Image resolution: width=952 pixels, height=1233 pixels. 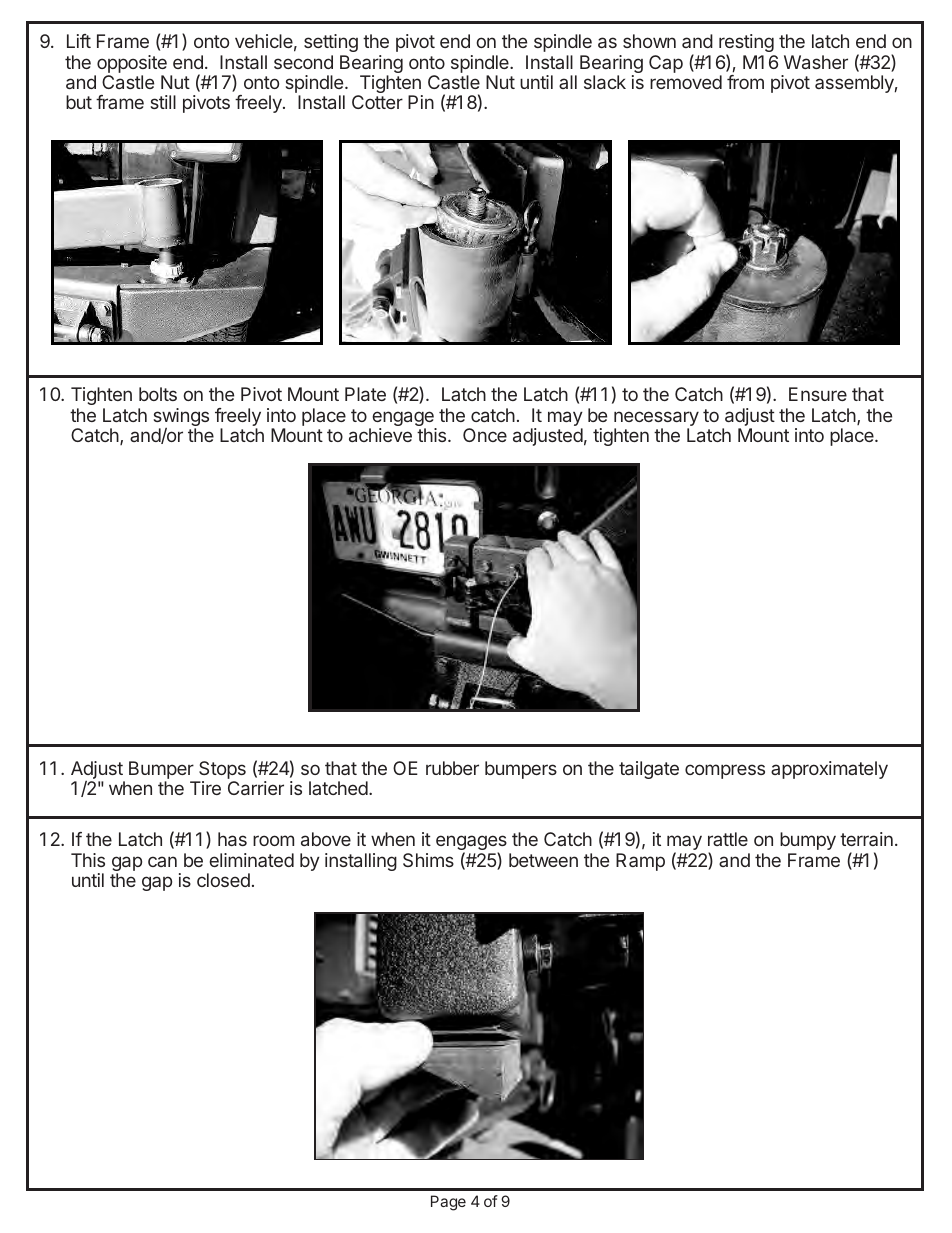 I want to click on Page, so click(x=448, y=1203).
